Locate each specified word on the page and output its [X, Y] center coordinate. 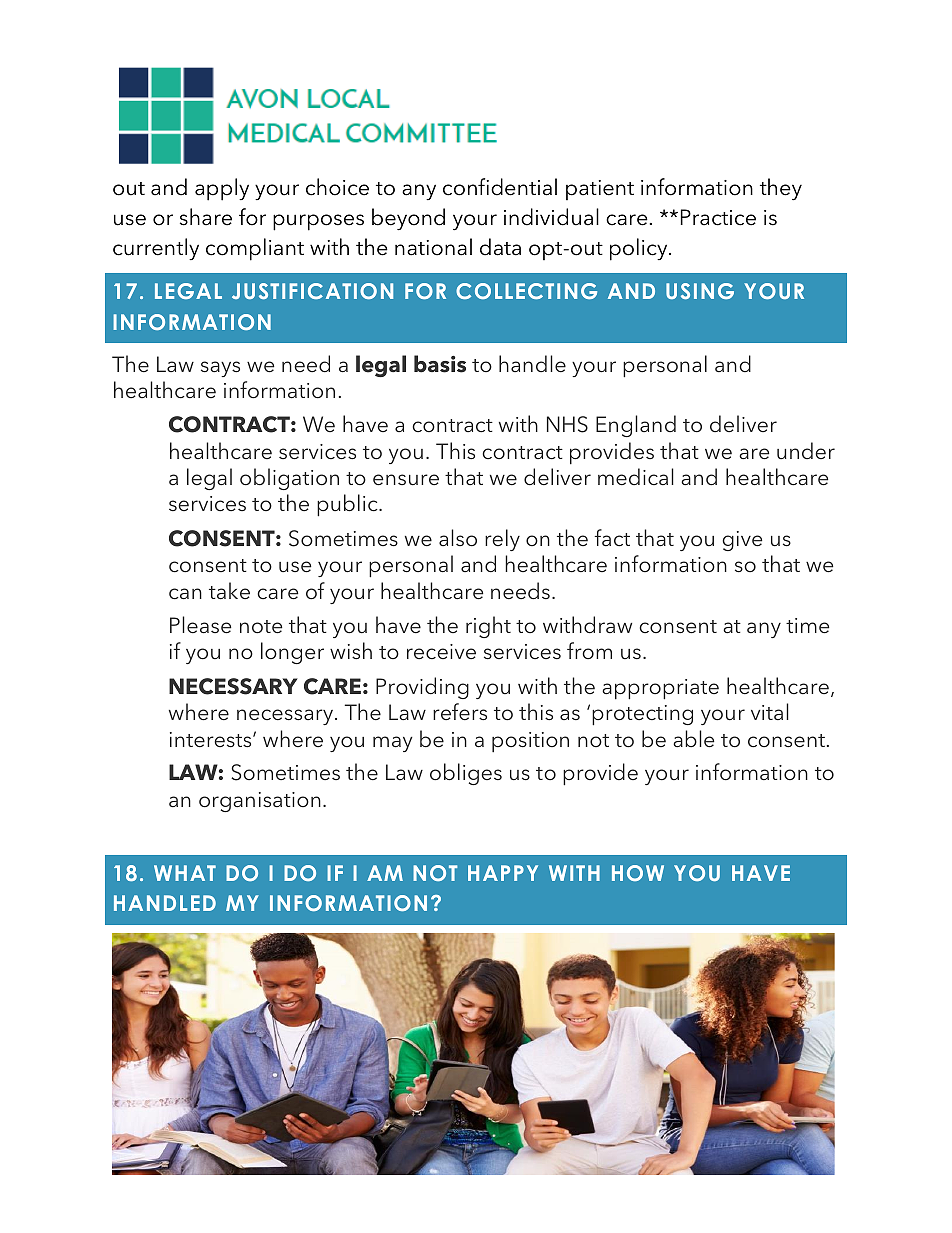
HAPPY [503, 873]
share [206, 217]
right [488, 627]
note [261, 627]
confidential [500, 187]
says [220, 369]
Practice [718, 217]
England [636, 426]
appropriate [660, 689]
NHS [567, 424]
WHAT [185, 873]
